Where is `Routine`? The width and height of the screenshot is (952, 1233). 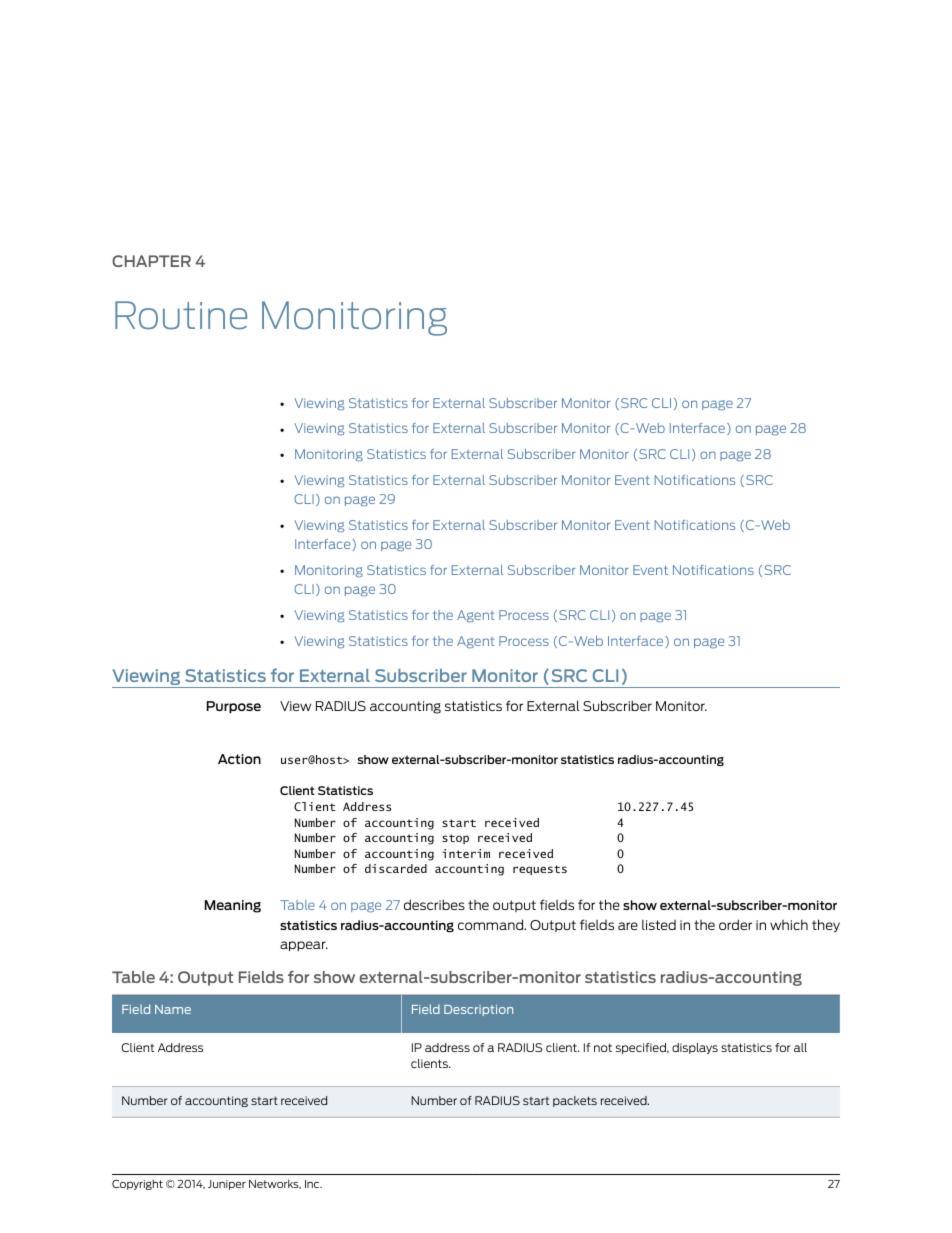
Routine is located at coordinates (181, 315).
